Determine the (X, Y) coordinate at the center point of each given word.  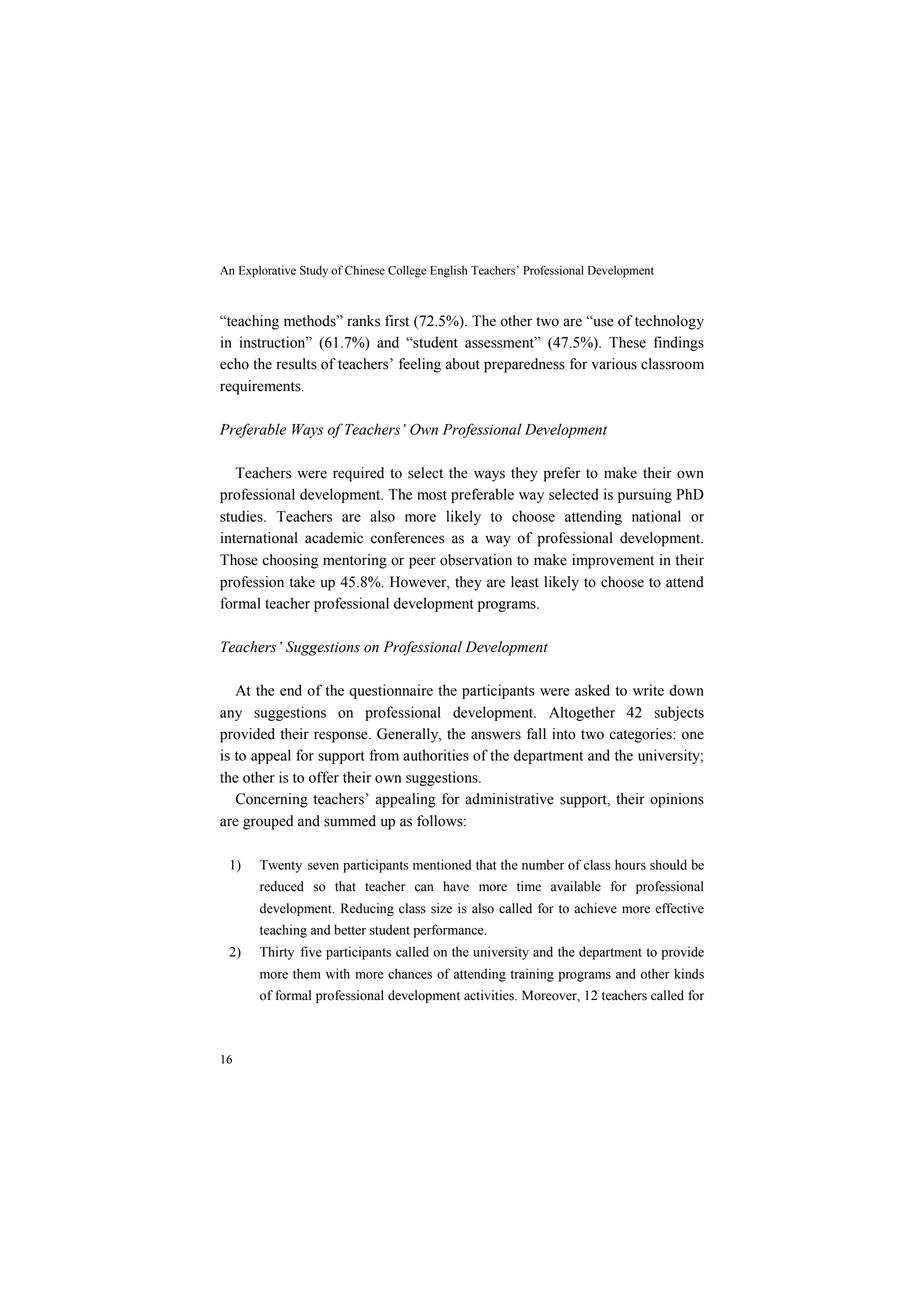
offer (324, 777)
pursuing (645, 495)
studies (242, 516)
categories (641, 735)
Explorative (267, 271)
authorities (436, 755)
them (307, 973)
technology (669, 322)
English (448, 271)
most (432, 495)
